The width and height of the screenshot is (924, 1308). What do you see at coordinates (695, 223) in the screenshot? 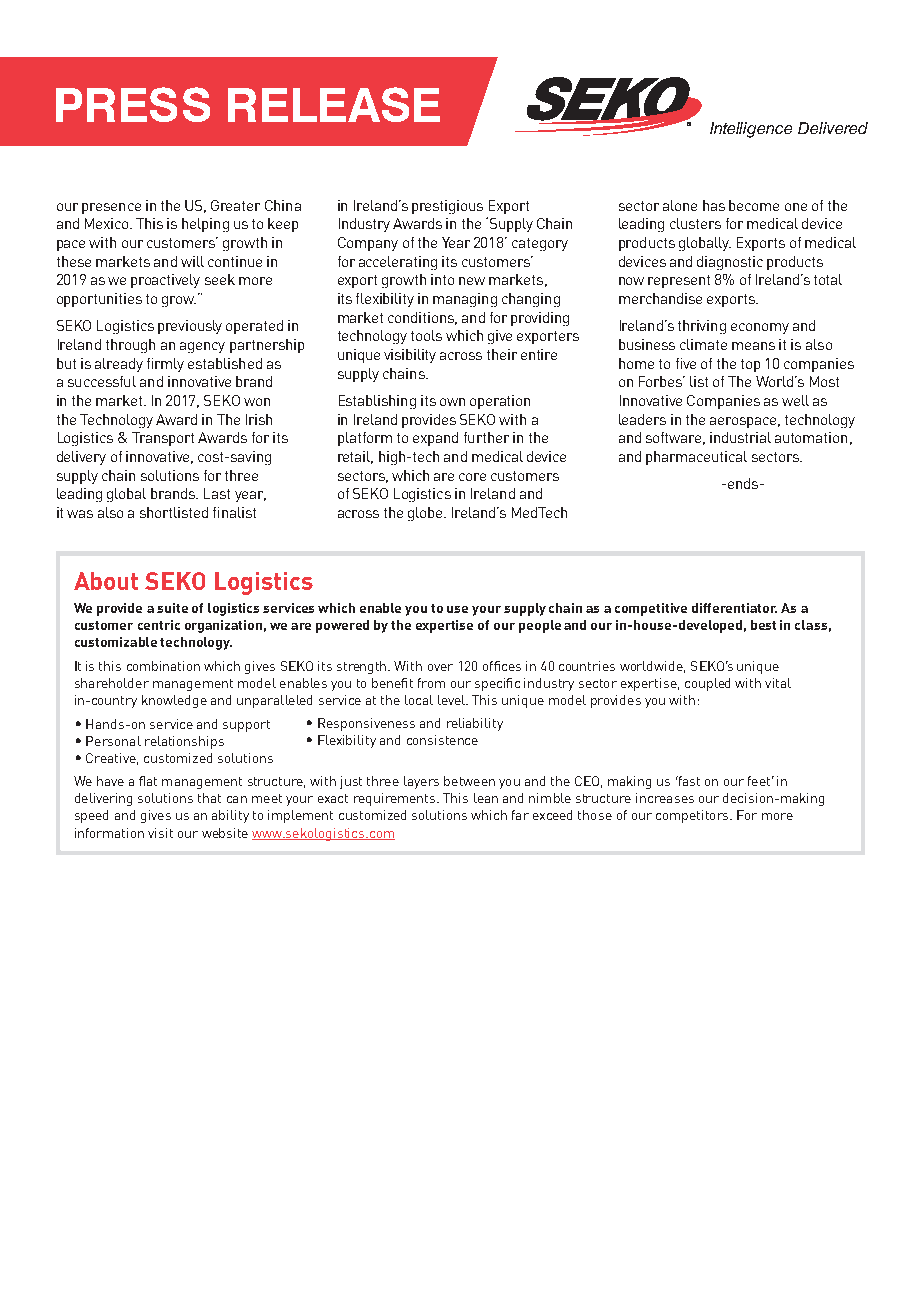
I see `clusters` at bounding box center [695, 223].
